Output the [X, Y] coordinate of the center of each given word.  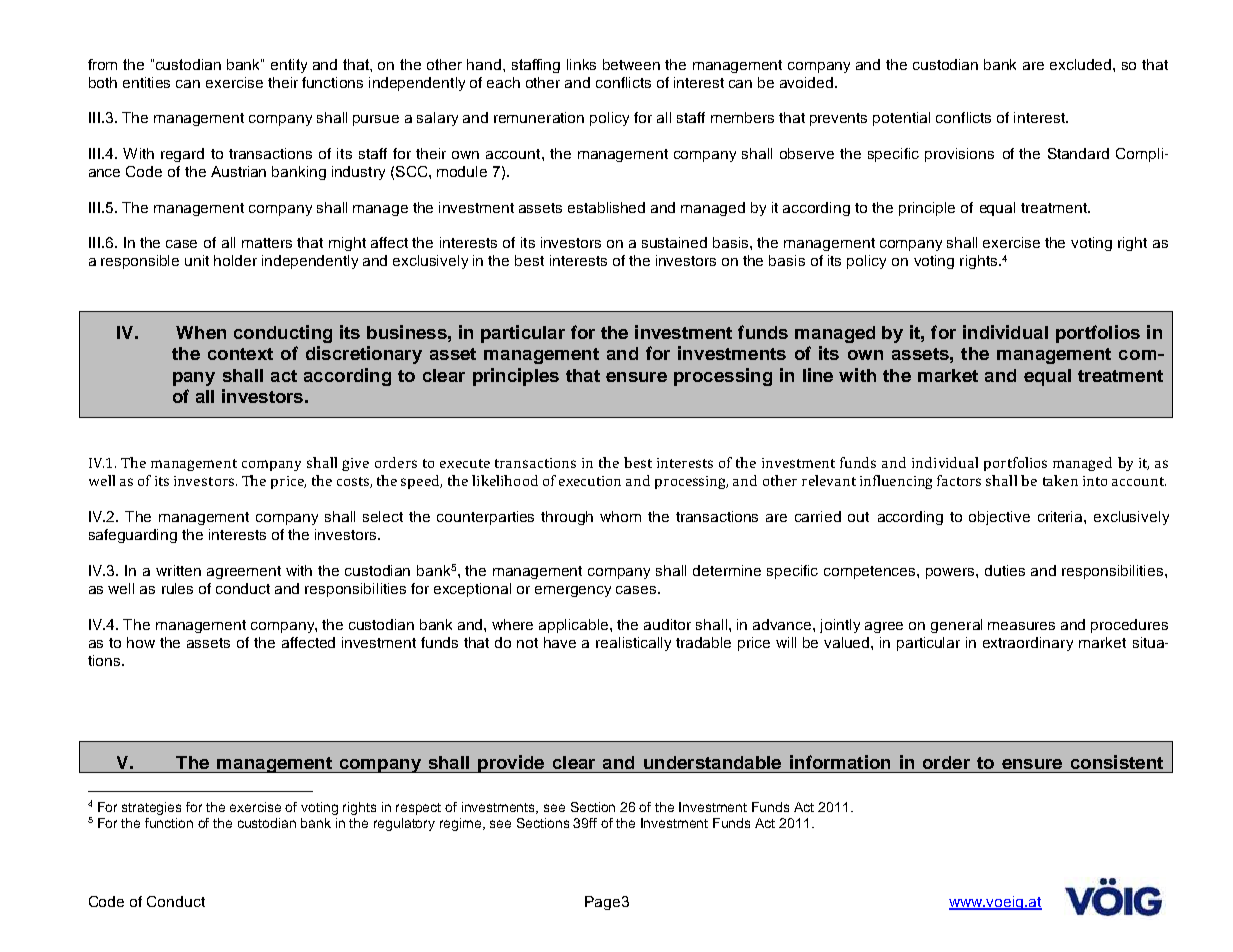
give [355, 464]
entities [146, 82]
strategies [151, 808]
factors [959, 480]
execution [590, 481]
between [631, 64]
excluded [1082, 64]
